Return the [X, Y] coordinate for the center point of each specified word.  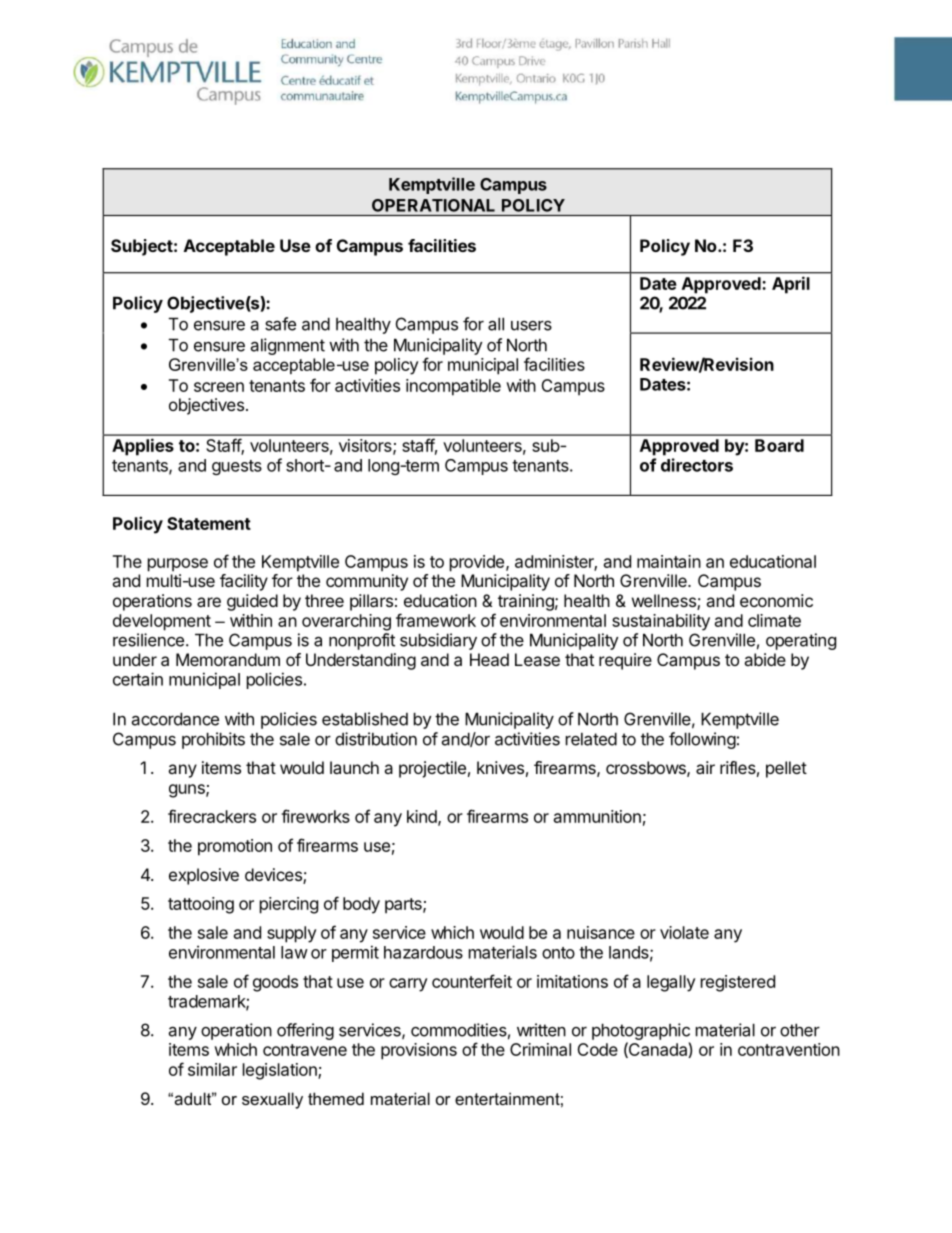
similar [212, 1069]
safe [280, 324]
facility [244, 582]
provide [477, 563]
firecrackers [212, 816]
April [791, 285]
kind [423, 817]
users [531, 326]
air [705, 767]
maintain [669, 561]
